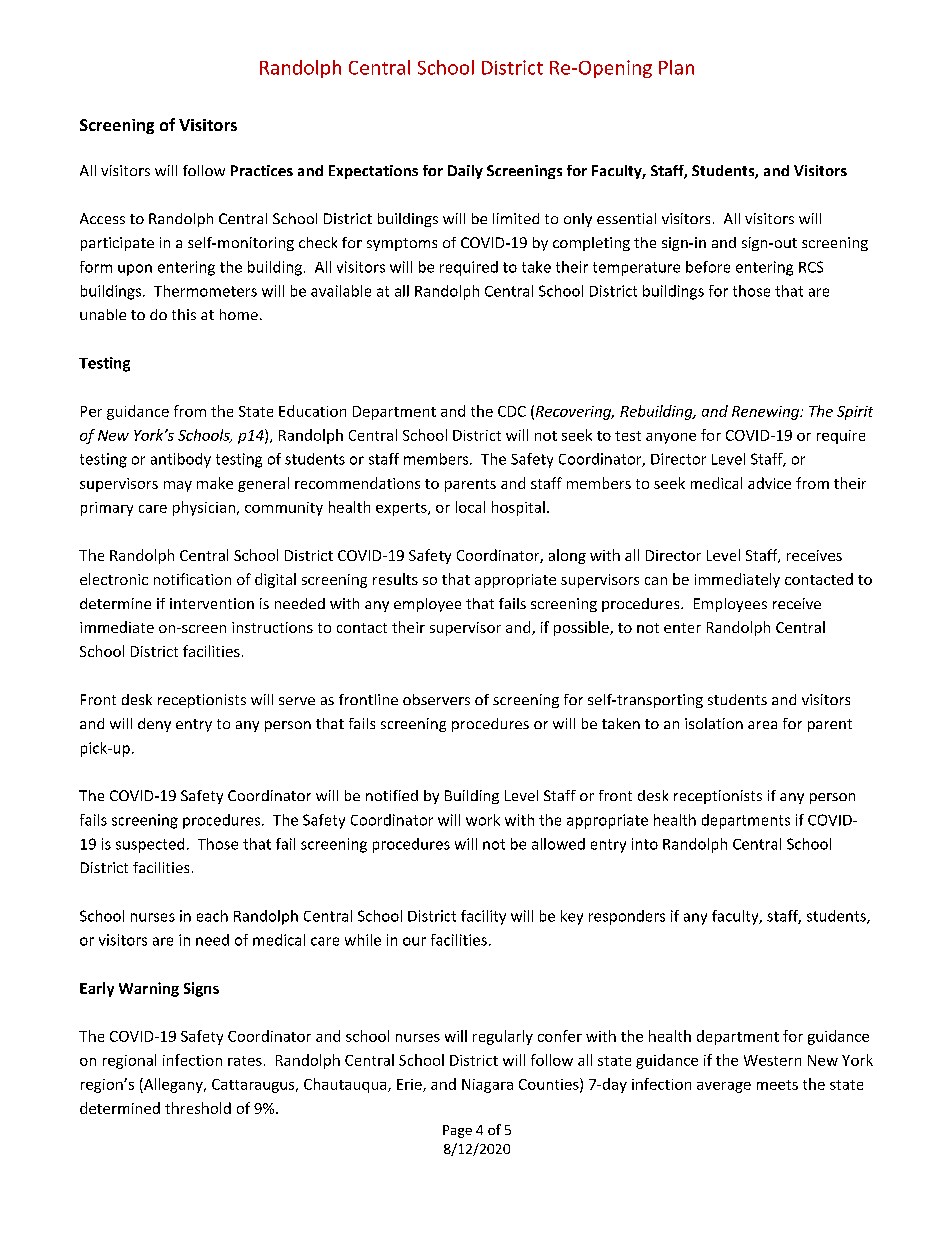 Image resolution: width=952 pixels, height=1233 pixels. I want to click on work, so click(483, 820).
